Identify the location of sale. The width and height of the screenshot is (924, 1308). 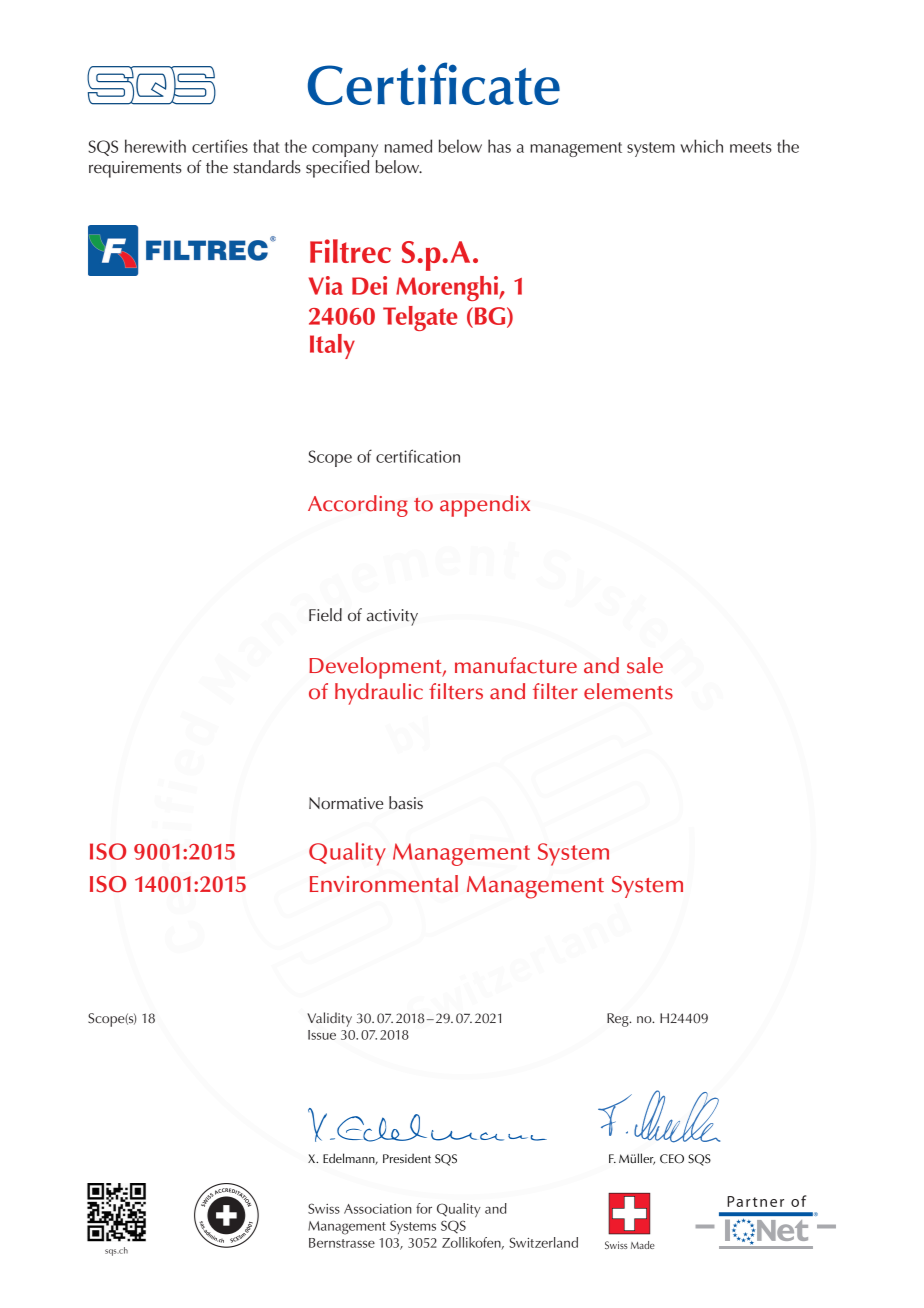
(645, 665).
